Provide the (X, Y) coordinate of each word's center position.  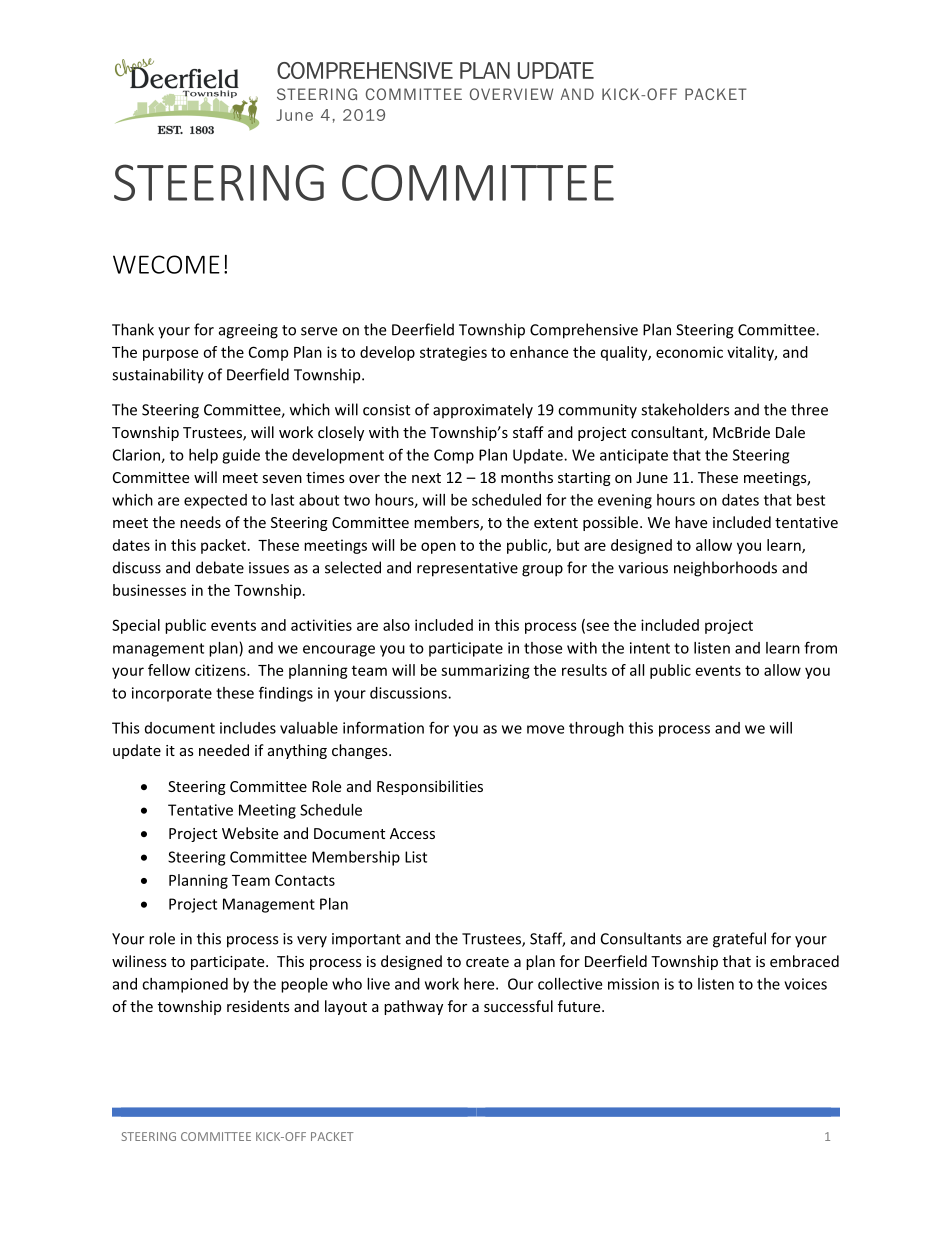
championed (185, 985)
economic (689, 352)
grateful (739, 940)
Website (250, 833)
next (426, 478)
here (480, 984)
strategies (453, 353)
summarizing (485, 671)
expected (215, 501)
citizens (221, 670)
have (691, 522)
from (820, 647)
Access (412, 833)
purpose (170, 355)
